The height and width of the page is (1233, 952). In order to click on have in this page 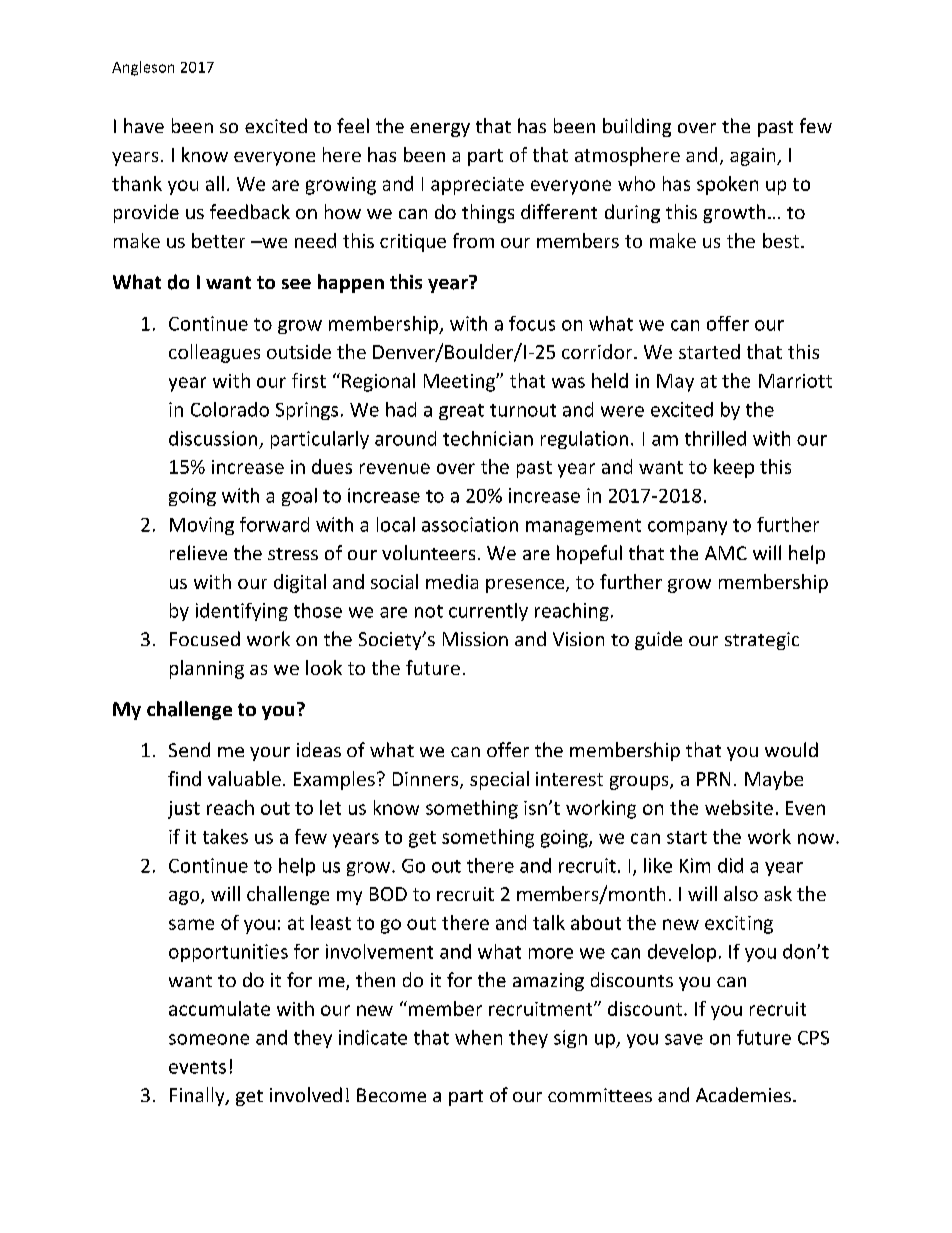, I will do `click(144, 125)`.
